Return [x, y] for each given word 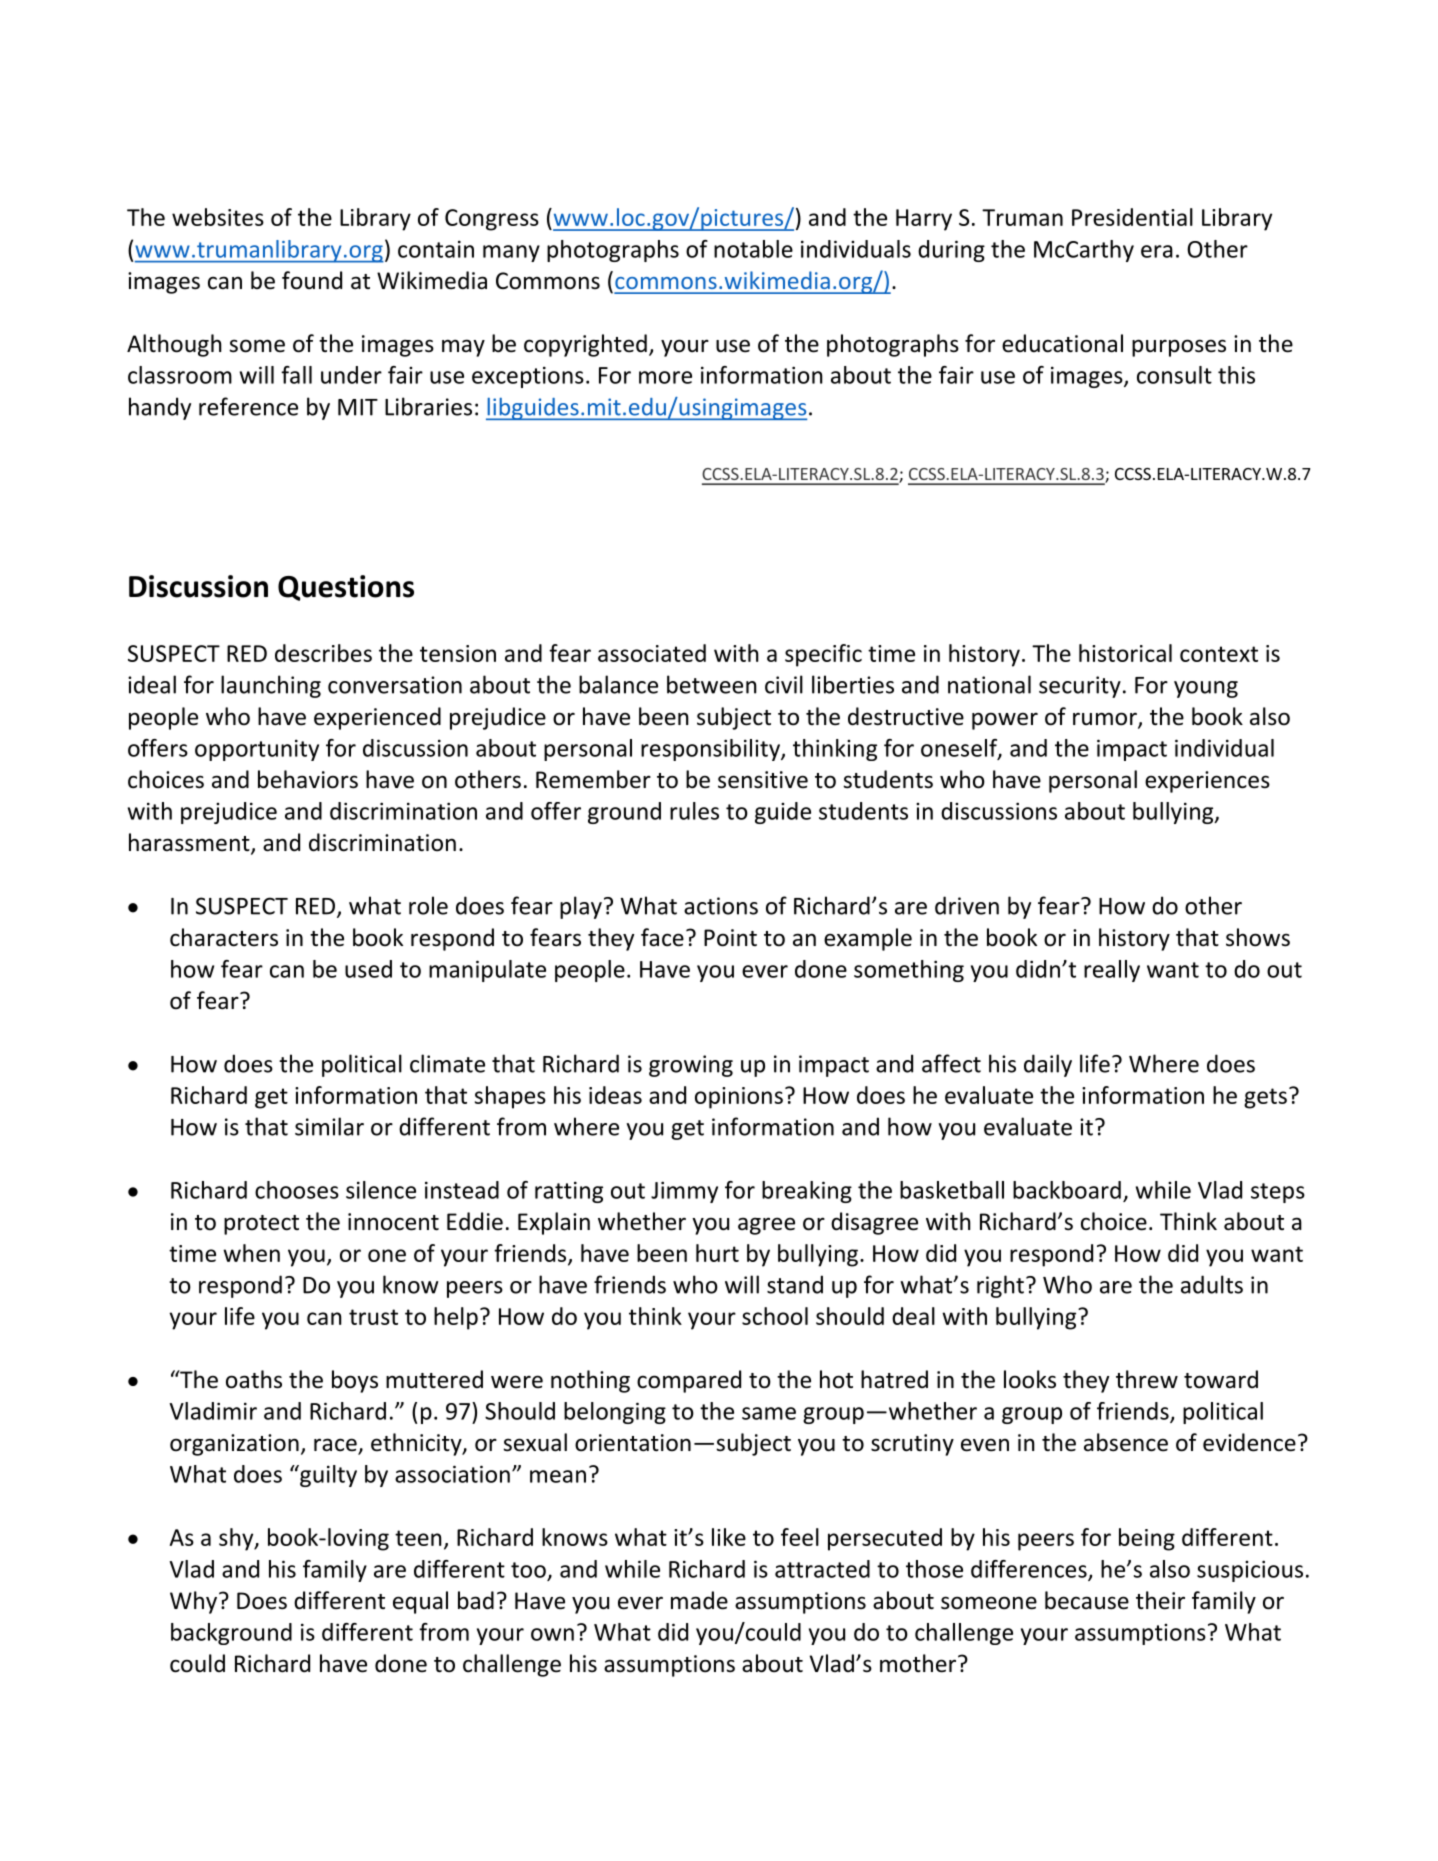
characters [224, 937]
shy [237, 1539]
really [1112, 971]
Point [730, 938]
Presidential [1132, 217]
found [312, 280]
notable [753, 249]
